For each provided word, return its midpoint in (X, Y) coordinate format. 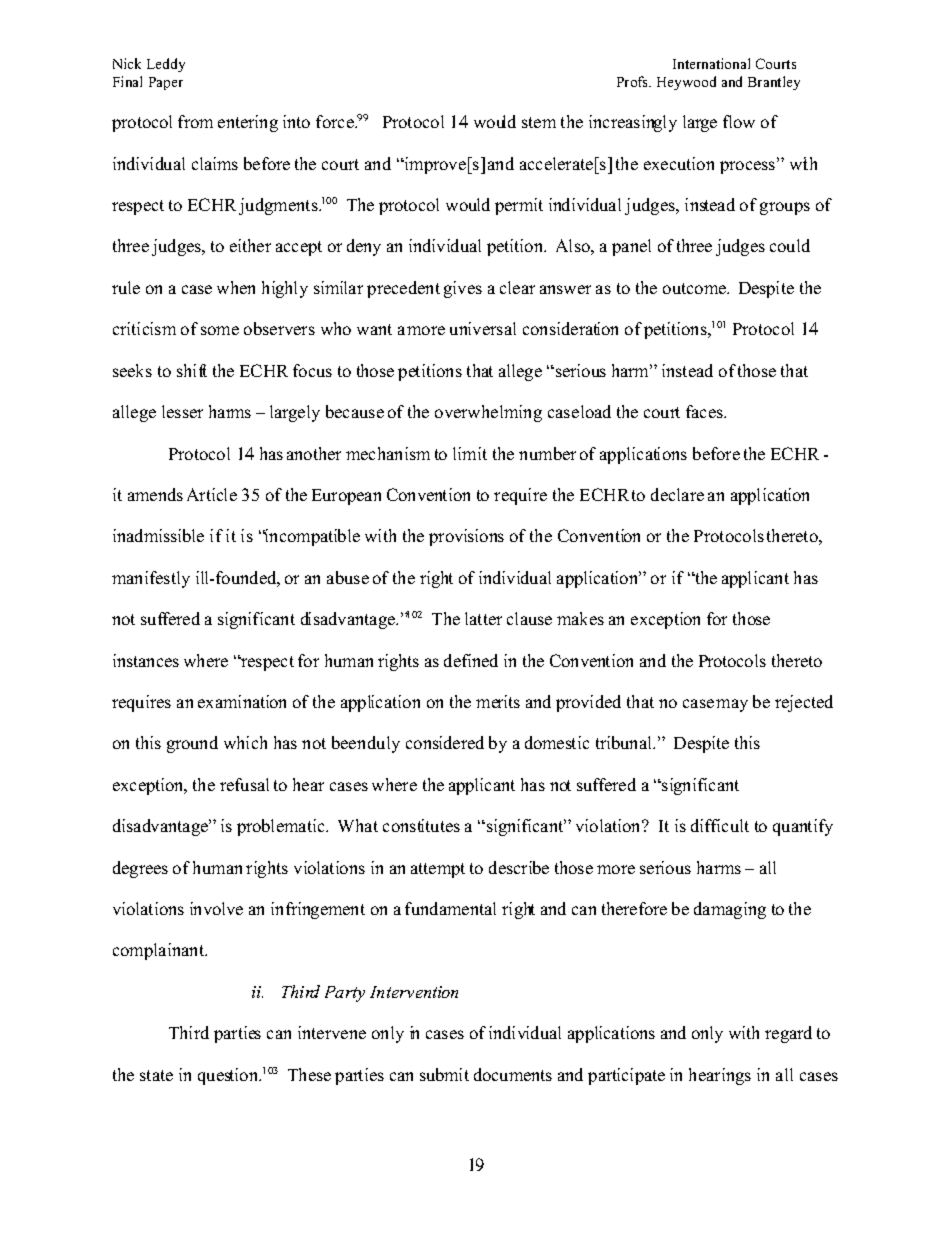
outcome (696, 288)
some (220, 330)
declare (677, 494)
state (156, 1075)
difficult (720, 825)
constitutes (421, 825)
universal (483, 328)
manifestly (151, 579)
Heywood (686, 83)
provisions (466, 537)
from (195, 121)
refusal (244, 784)
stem (539, 122)
